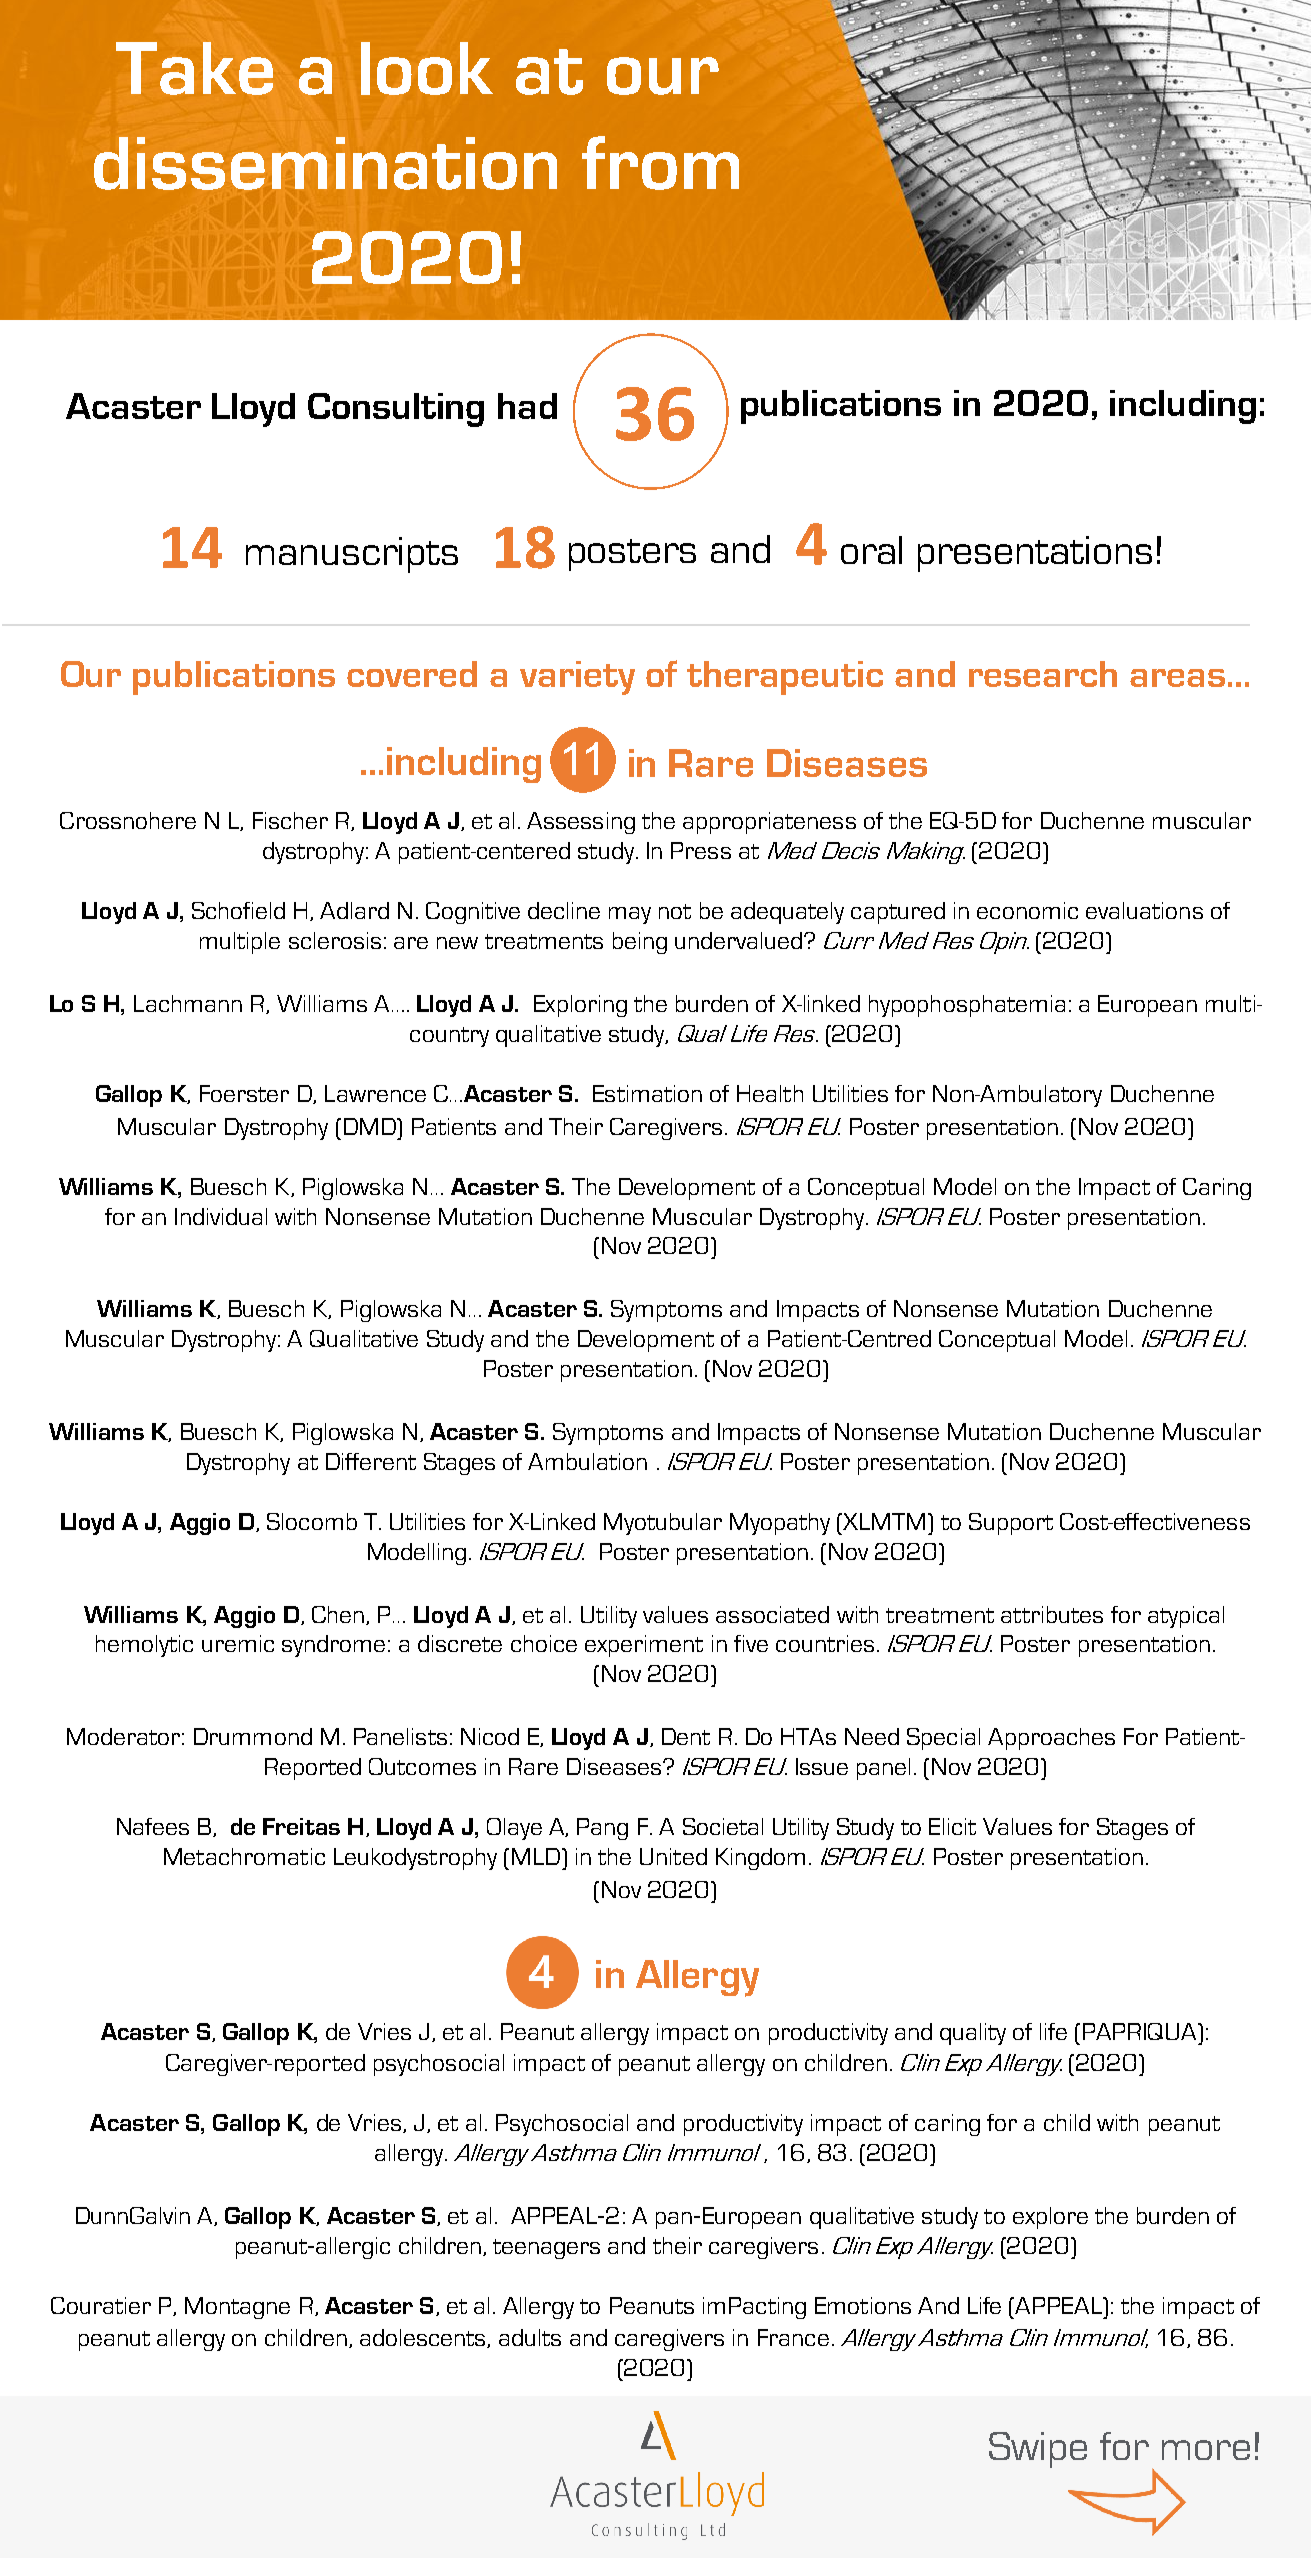 The width and height of the page is (1311, 2558). I want to click on Estimation, so click(647, 1093).
